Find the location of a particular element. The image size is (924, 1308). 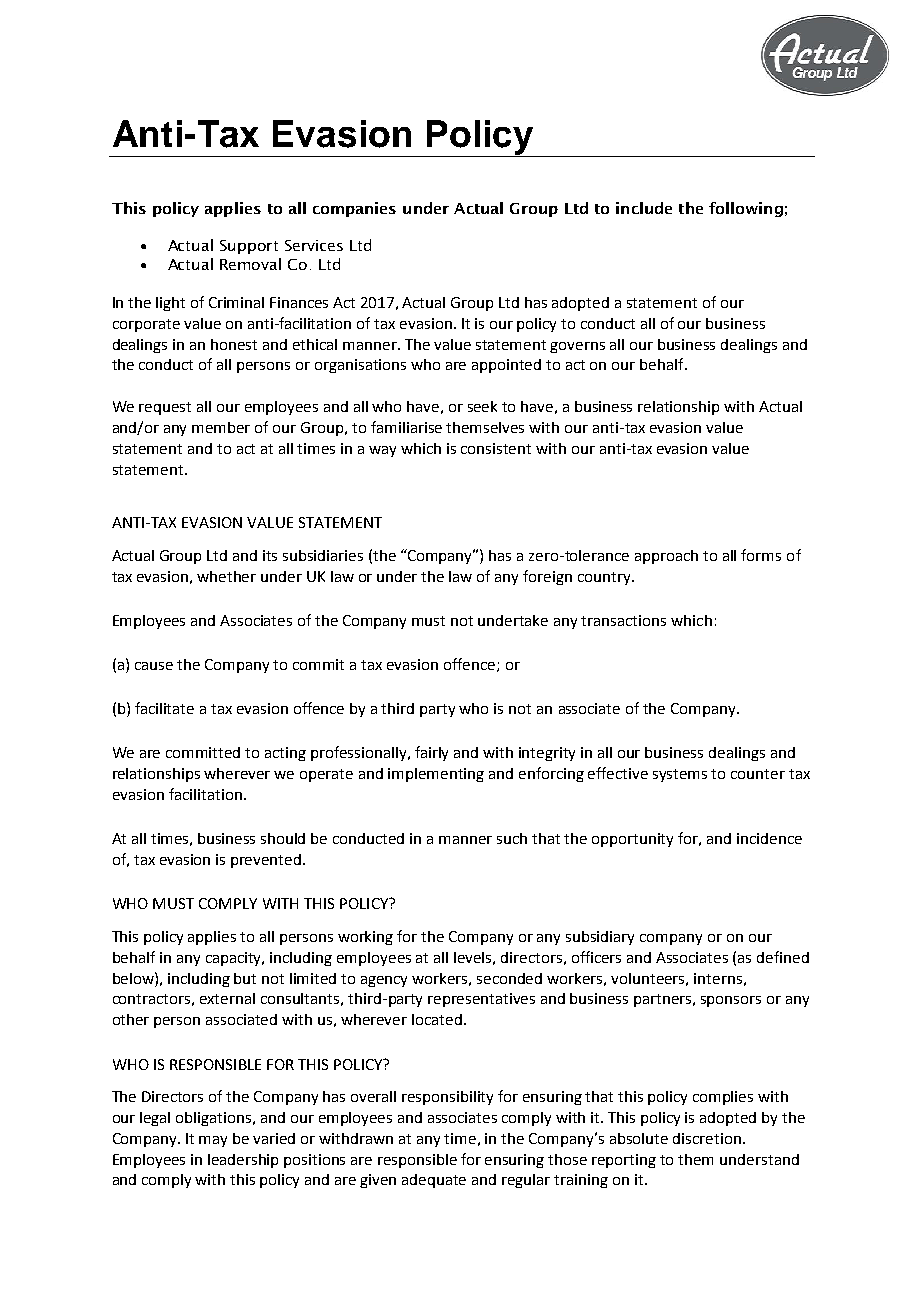

companies is located at coordinates (354, 209).
